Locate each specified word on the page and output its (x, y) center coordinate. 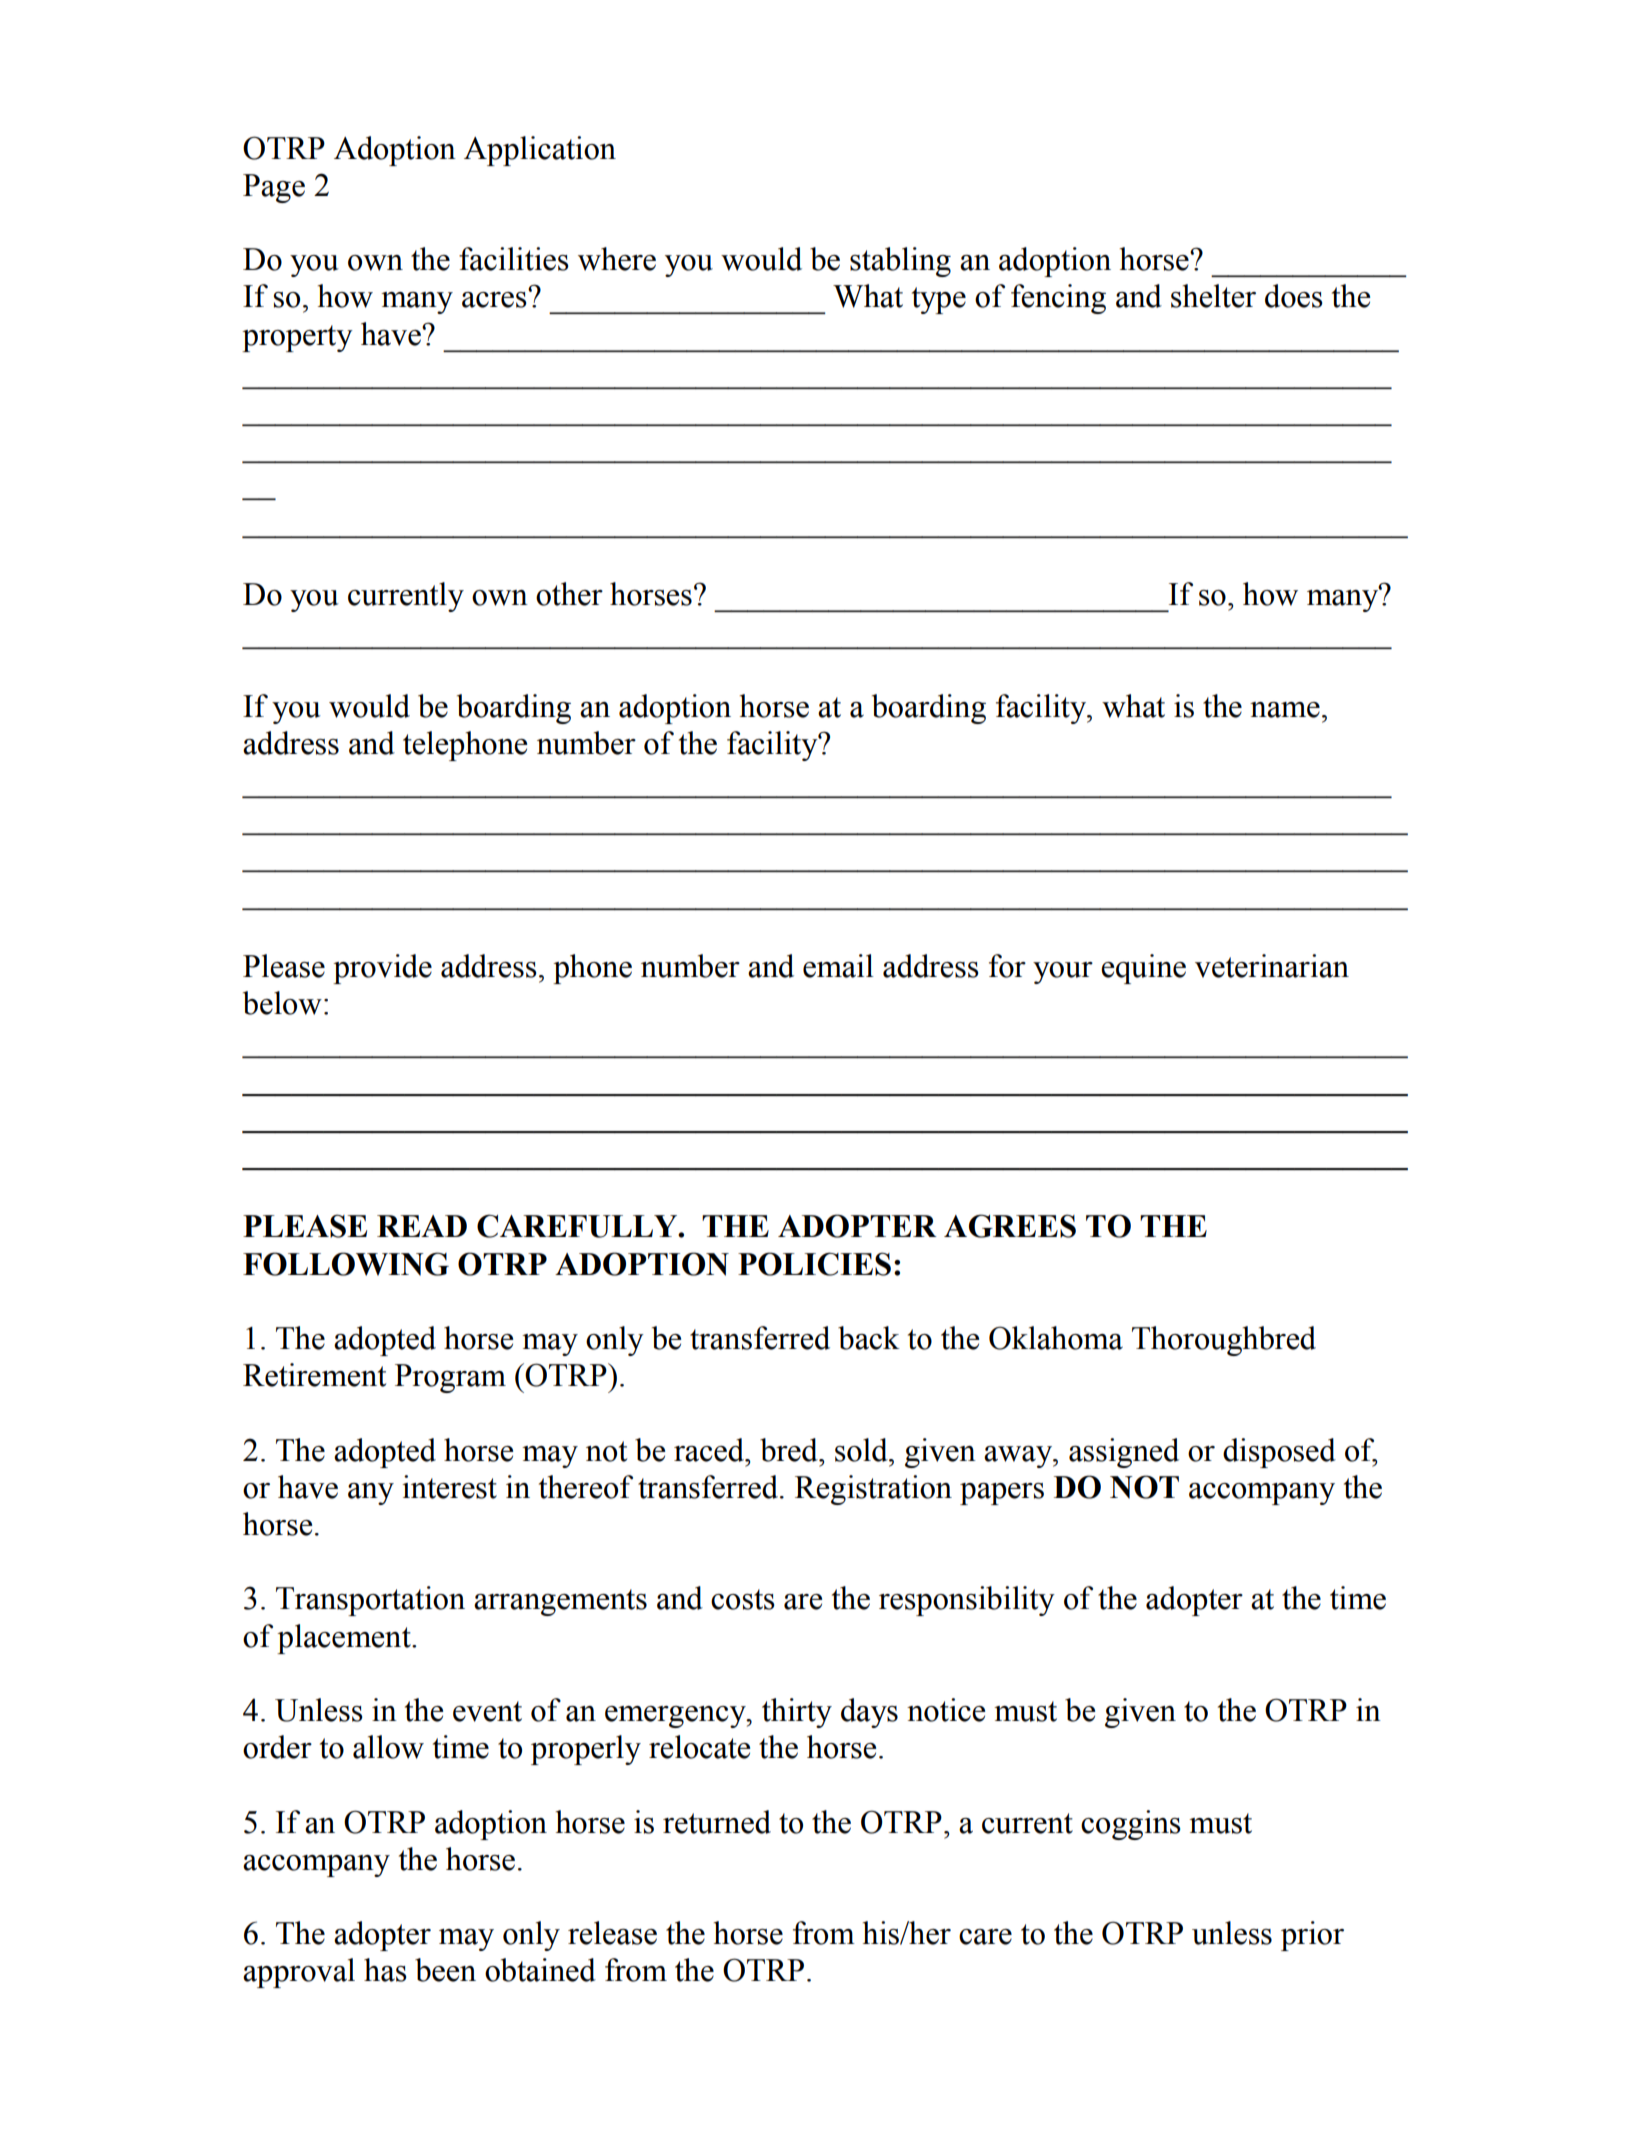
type (939, 300)
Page (274, 188)
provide (382, 969)
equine (1143, 969)
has (385, 1970)
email (838, 966)
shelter (1213, 296)
